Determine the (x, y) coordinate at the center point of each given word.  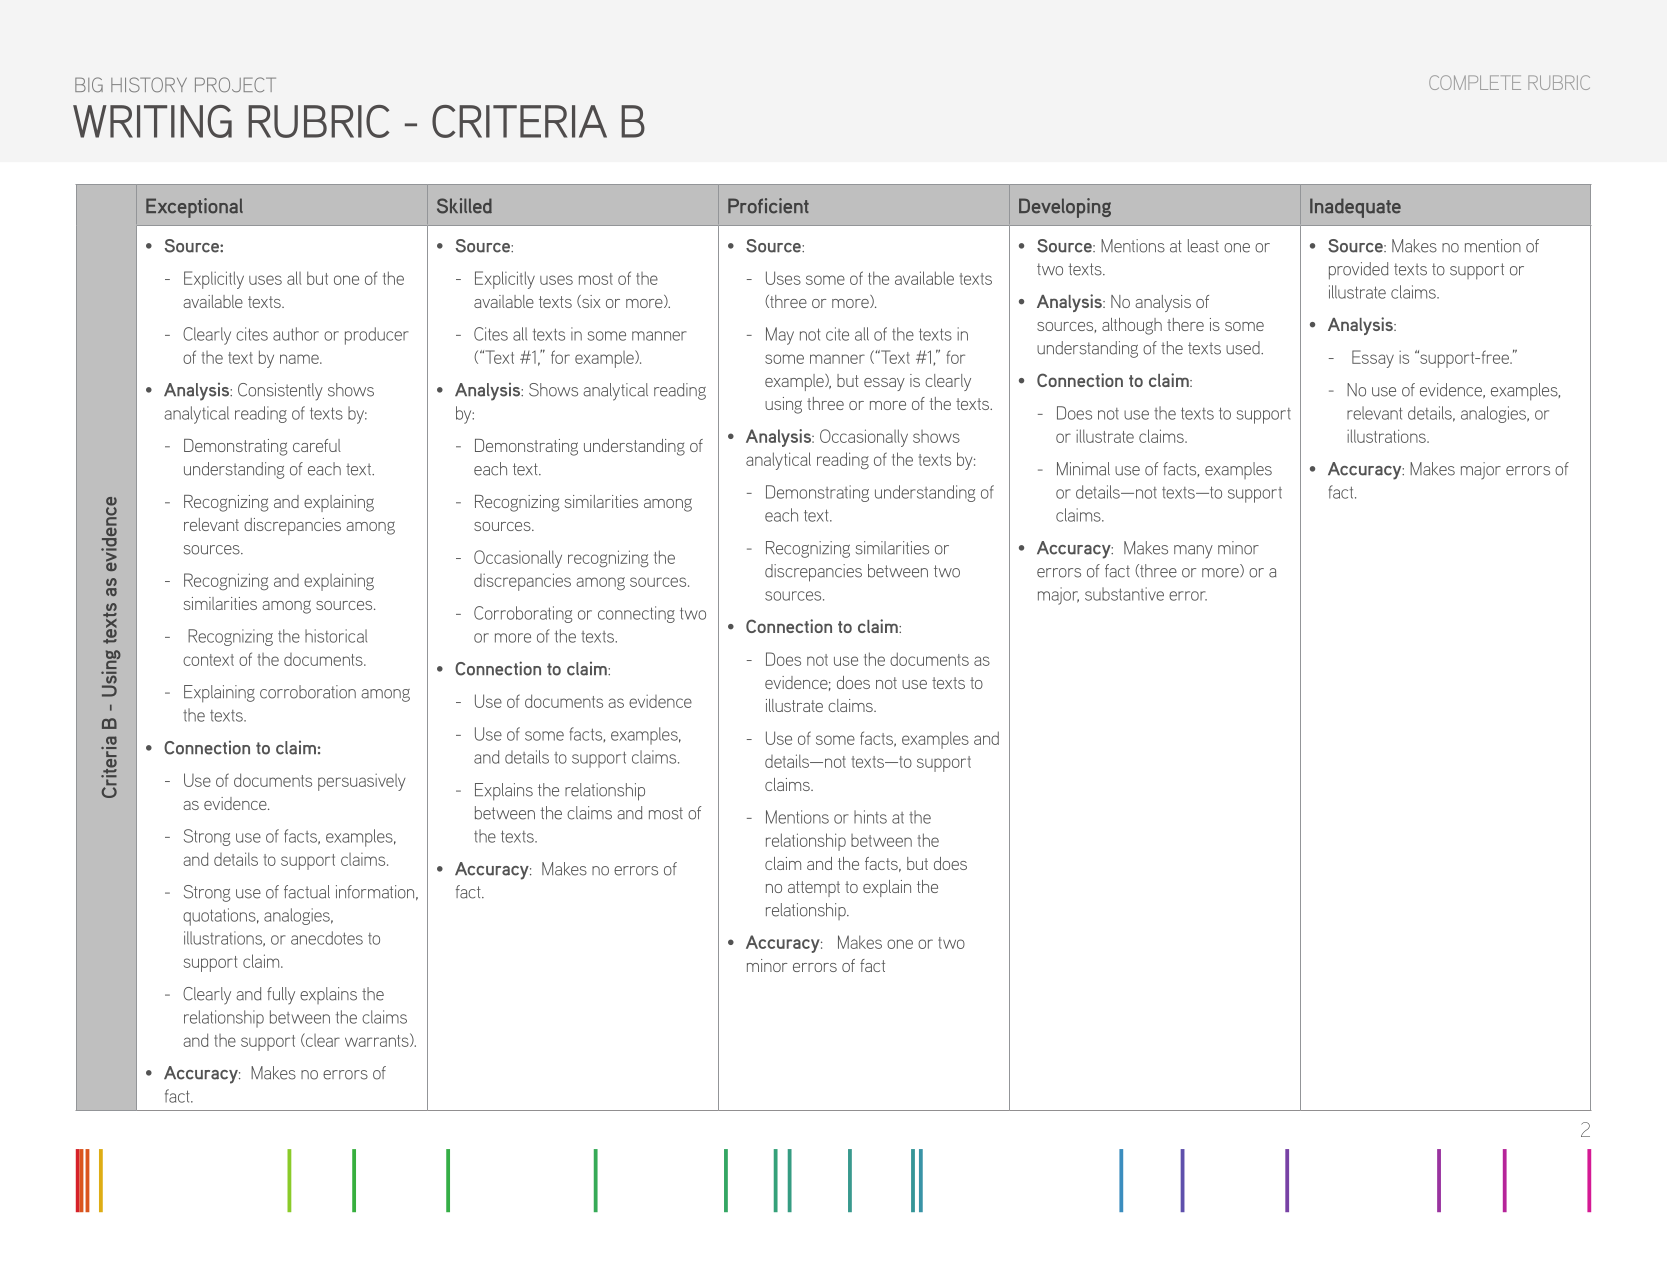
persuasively (362, 782)
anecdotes (327, 938)
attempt (814, 889)
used (1244, 348)
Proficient (768, 206)
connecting (636, 614)
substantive (1124, 594)
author (296, 334)
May (780, 336)
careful (317, 445)
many (1193, 552)
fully (281, 996)
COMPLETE (1475, 82)
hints (870, 817)
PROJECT (235, 84)
